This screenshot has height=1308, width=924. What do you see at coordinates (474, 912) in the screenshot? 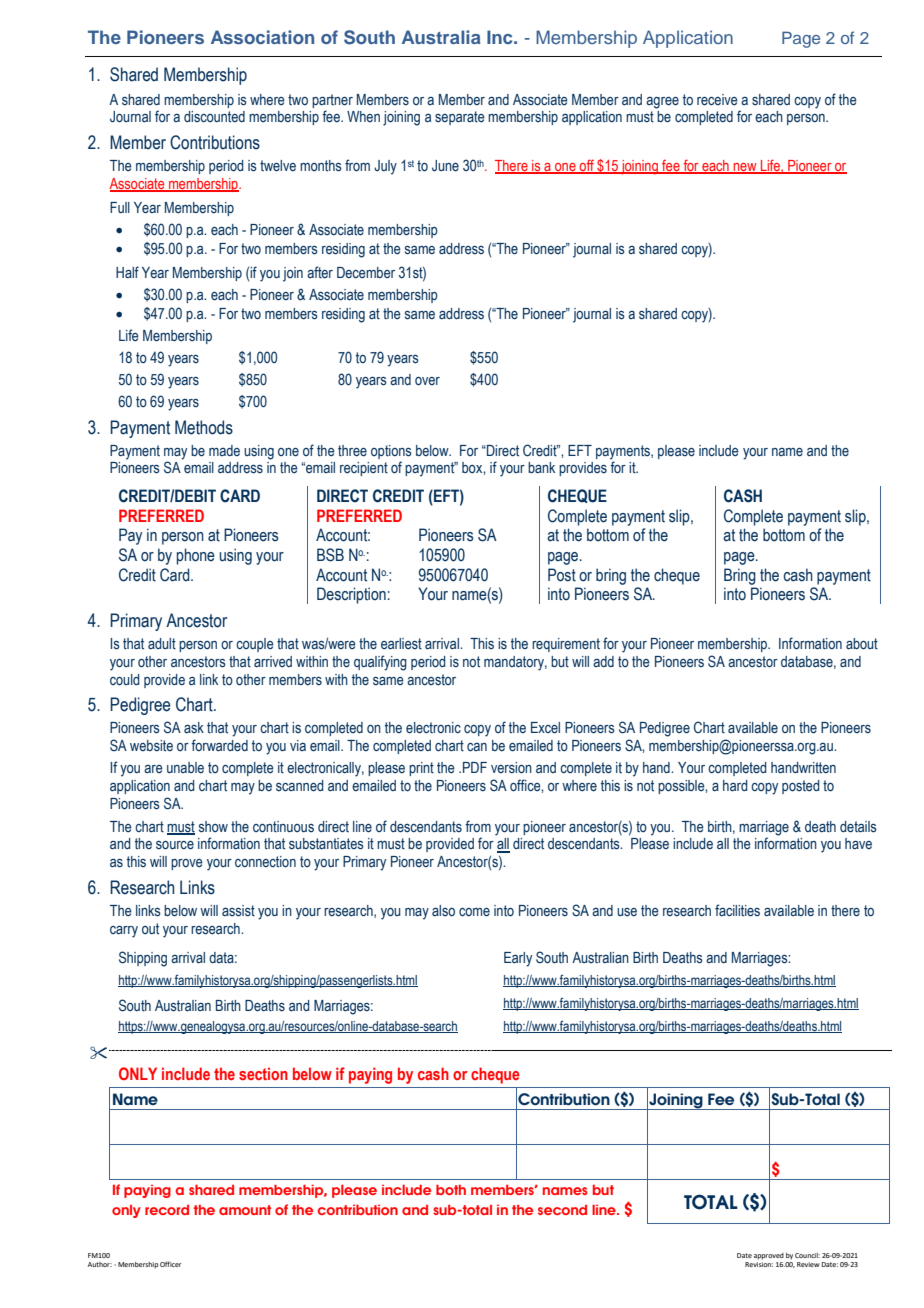
I see `come` at bounding box center [474, 912].
